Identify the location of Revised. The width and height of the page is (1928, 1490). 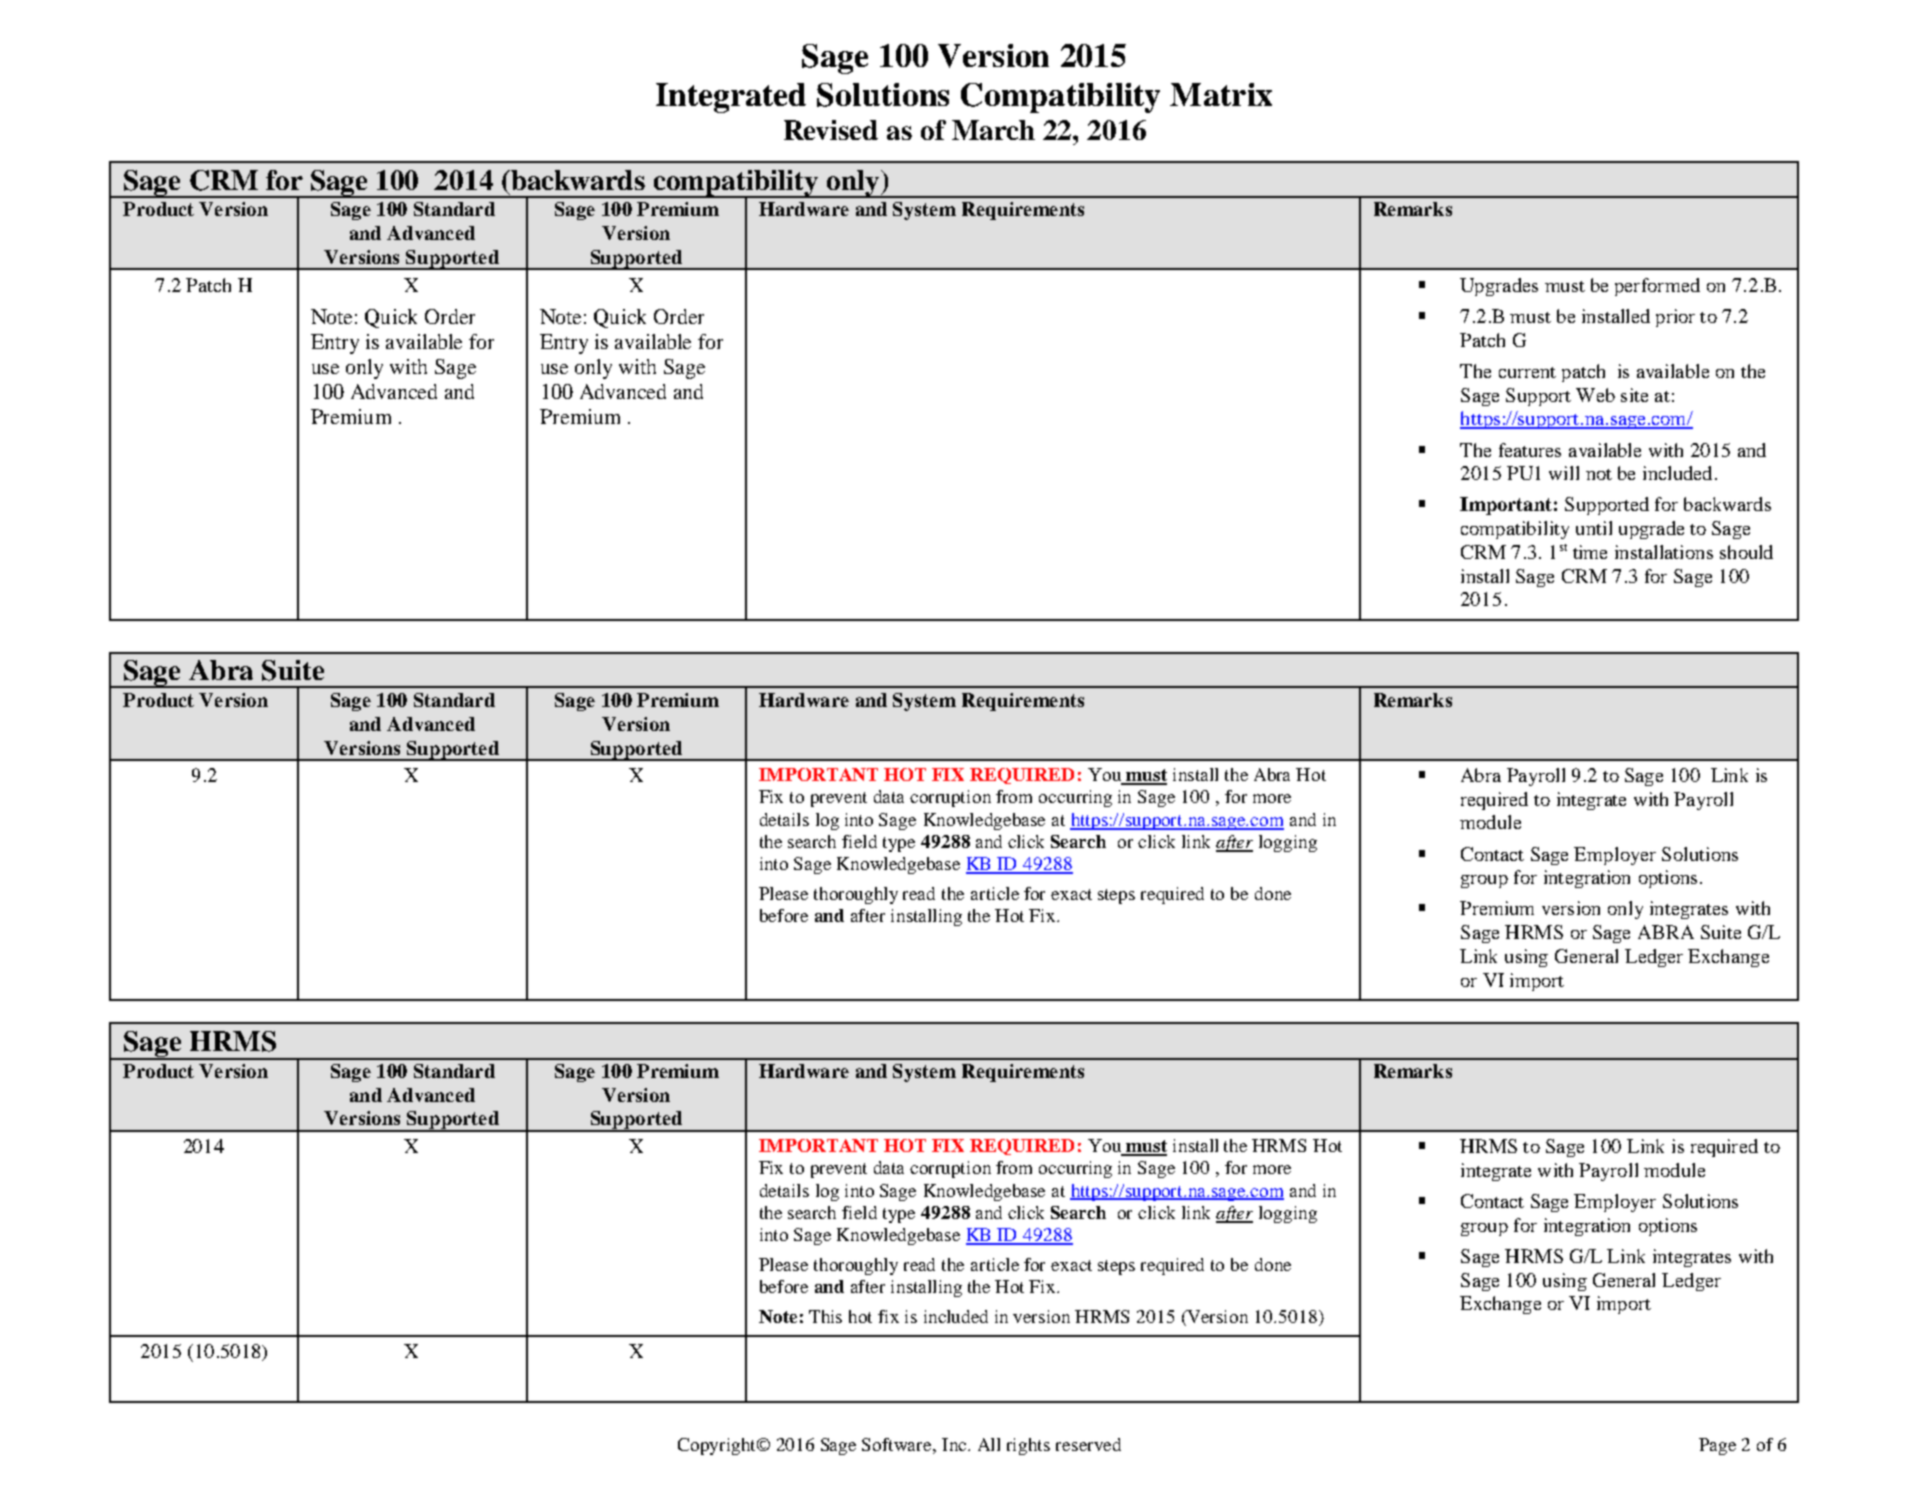
(831, 130).
